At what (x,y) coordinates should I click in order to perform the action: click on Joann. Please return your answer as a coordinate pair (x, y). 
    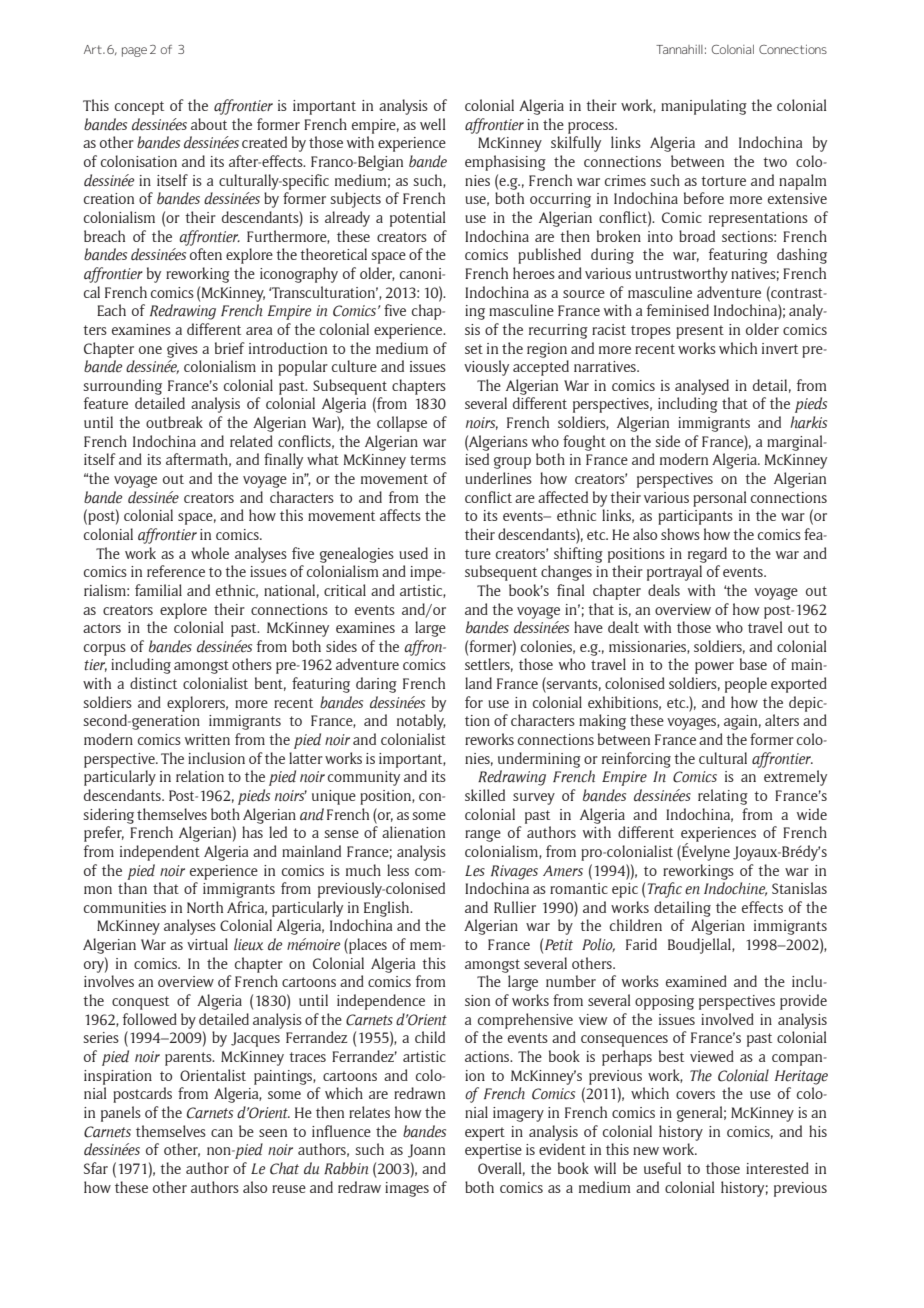
    Looking at the image, I should click on (426, 1151).
